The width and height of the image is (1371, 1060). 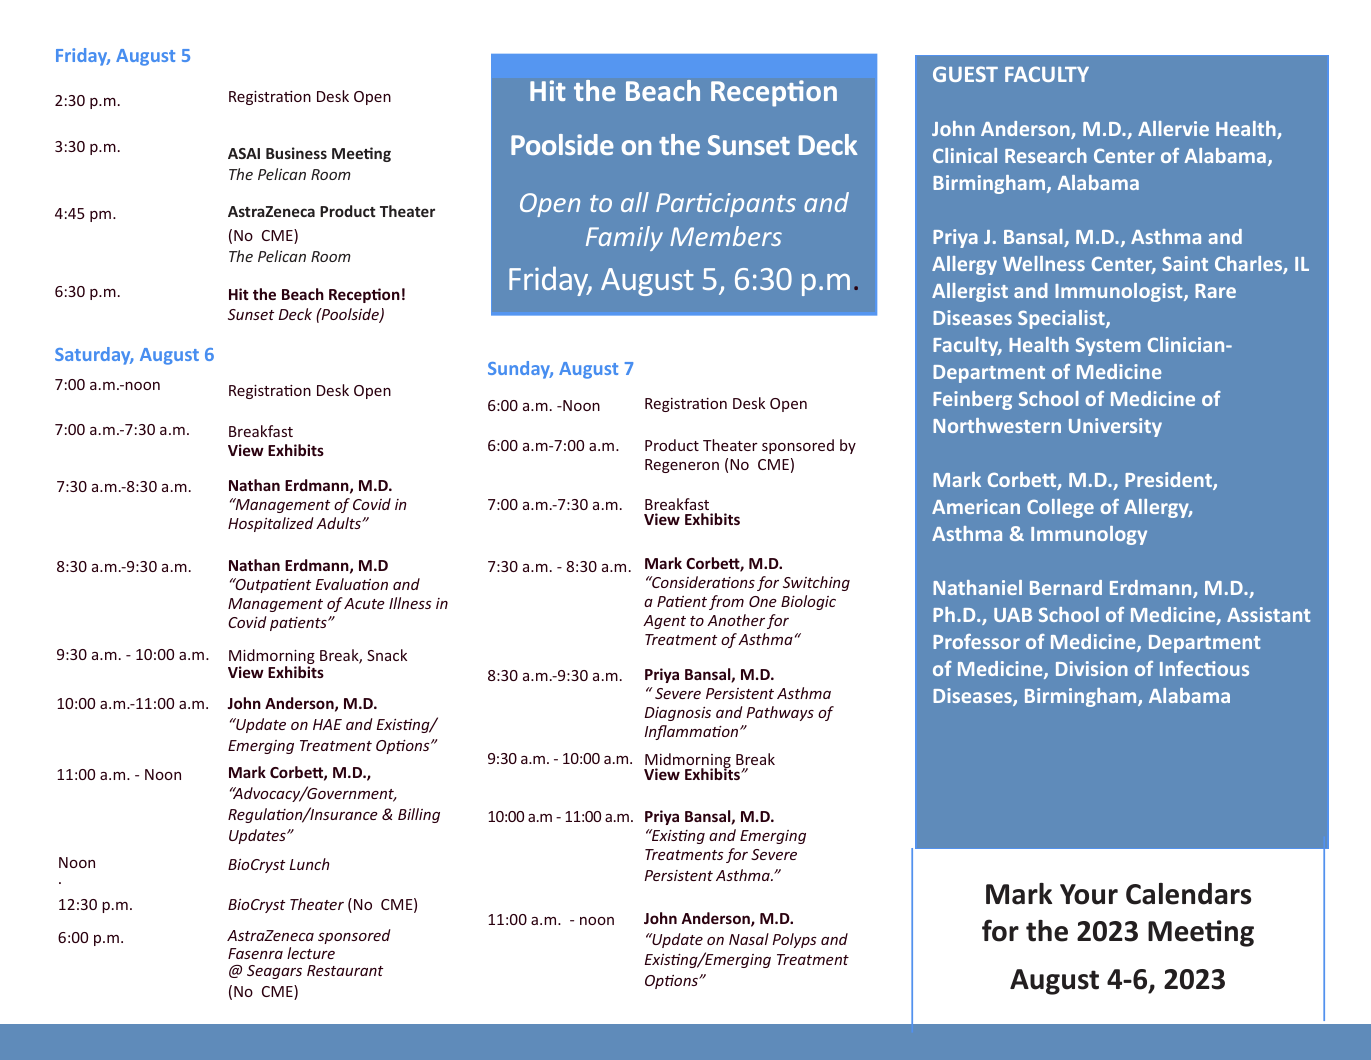 What do you see at coordinates (1089, 894) in the image?
I see `Your` at bounding box center [1089, 894].
